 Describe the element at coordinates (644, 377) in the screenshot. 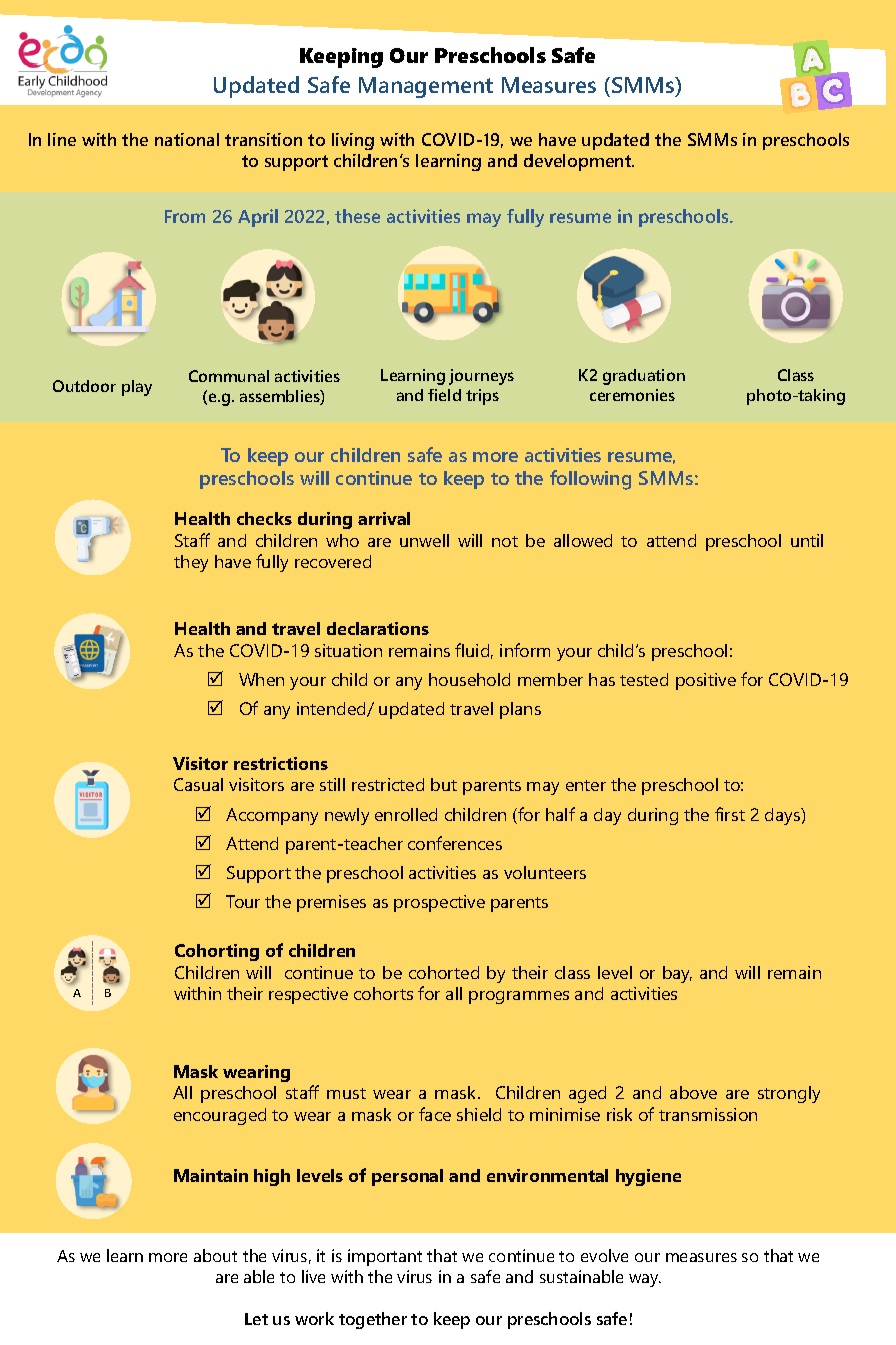

I see `graduation` at that location.
